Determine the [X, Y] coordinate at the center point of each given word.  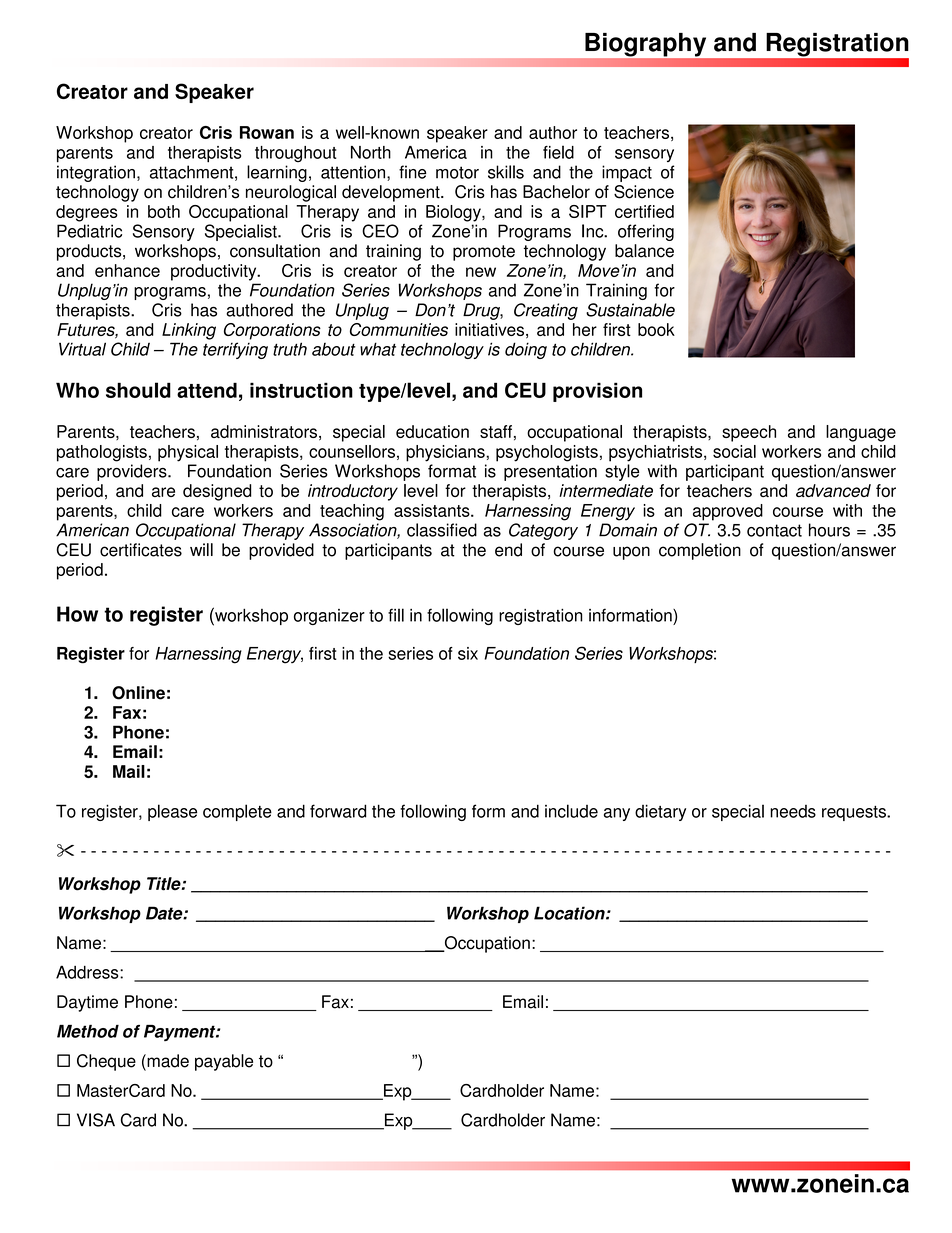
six [468, 653]
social [734, 451]
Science [644, 192]
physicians [446, 453]
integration [96, 173]
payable [224, 1062]
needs [793, 811]
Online [138, 693]
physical [188, 453]
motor [457, 172]
